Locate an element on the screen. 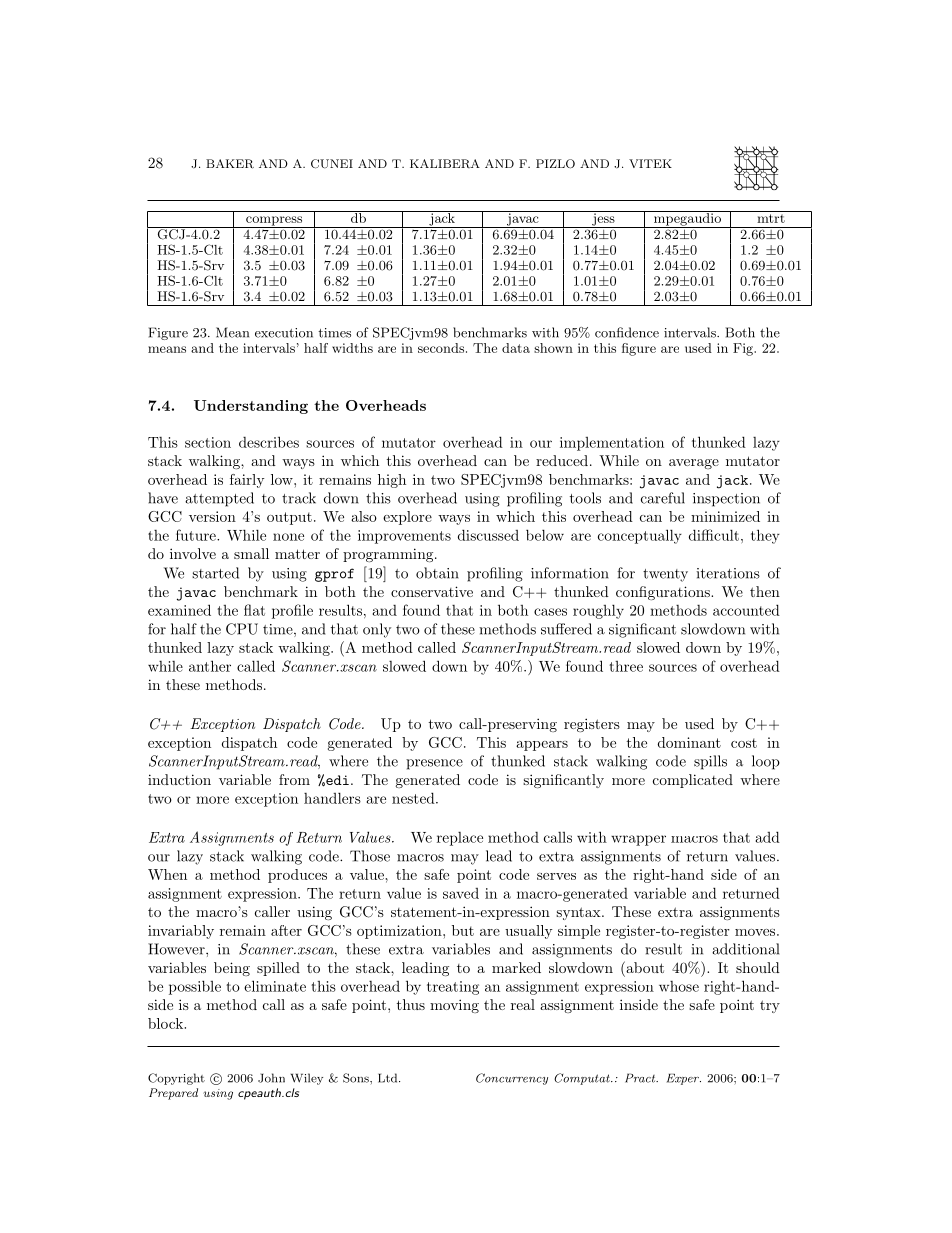 The image size is (952, 1233). confidence is located at coordinates (627, 332).
